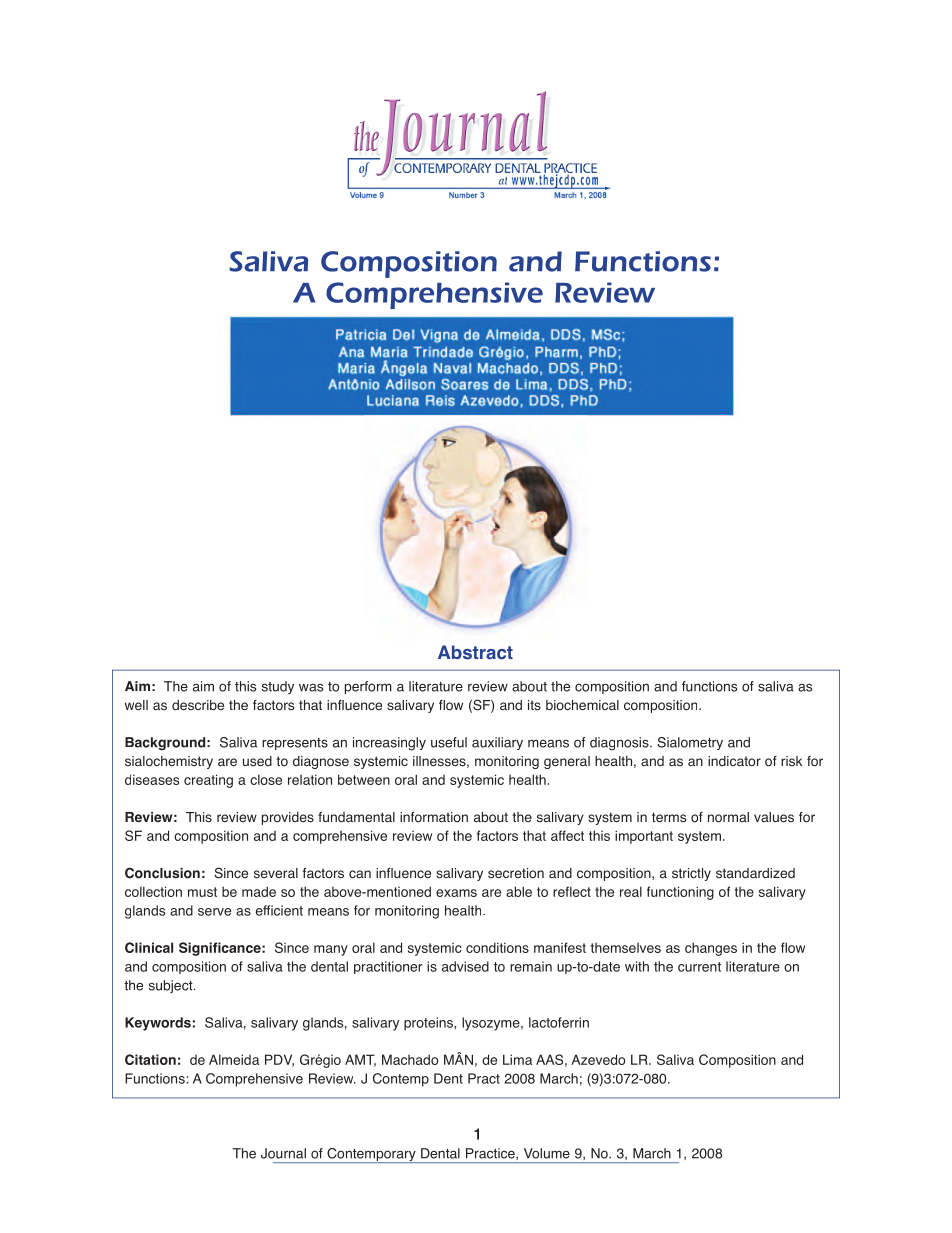 The image size is (952, 1233). Describe the element at coordinates (547, 1153) in the screenshot. I see `Volume` at that location.
